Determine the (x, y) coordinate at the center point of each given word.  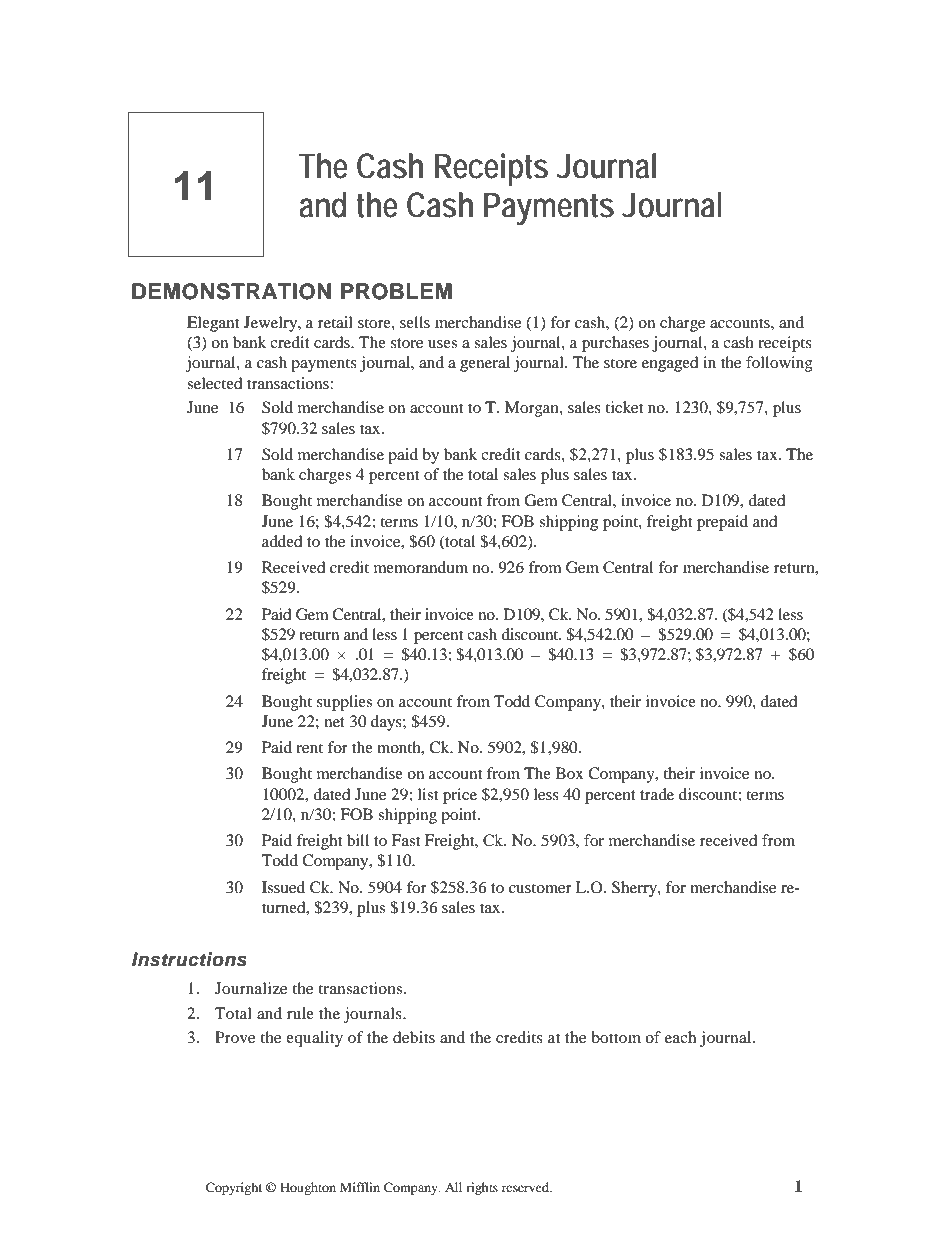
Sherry (635, 889)
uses (442, 344)
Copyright (234, 1188)
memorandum (421, 567)
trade (657, 794)
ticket (624, 407)
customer (540, 888)
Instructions (189, 959)
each (680, 1037)
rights (482, 1188)
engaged (670, 364)
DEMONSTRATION (231, 291)
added (282, 541)
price (460, 796)
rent (309, 748)
